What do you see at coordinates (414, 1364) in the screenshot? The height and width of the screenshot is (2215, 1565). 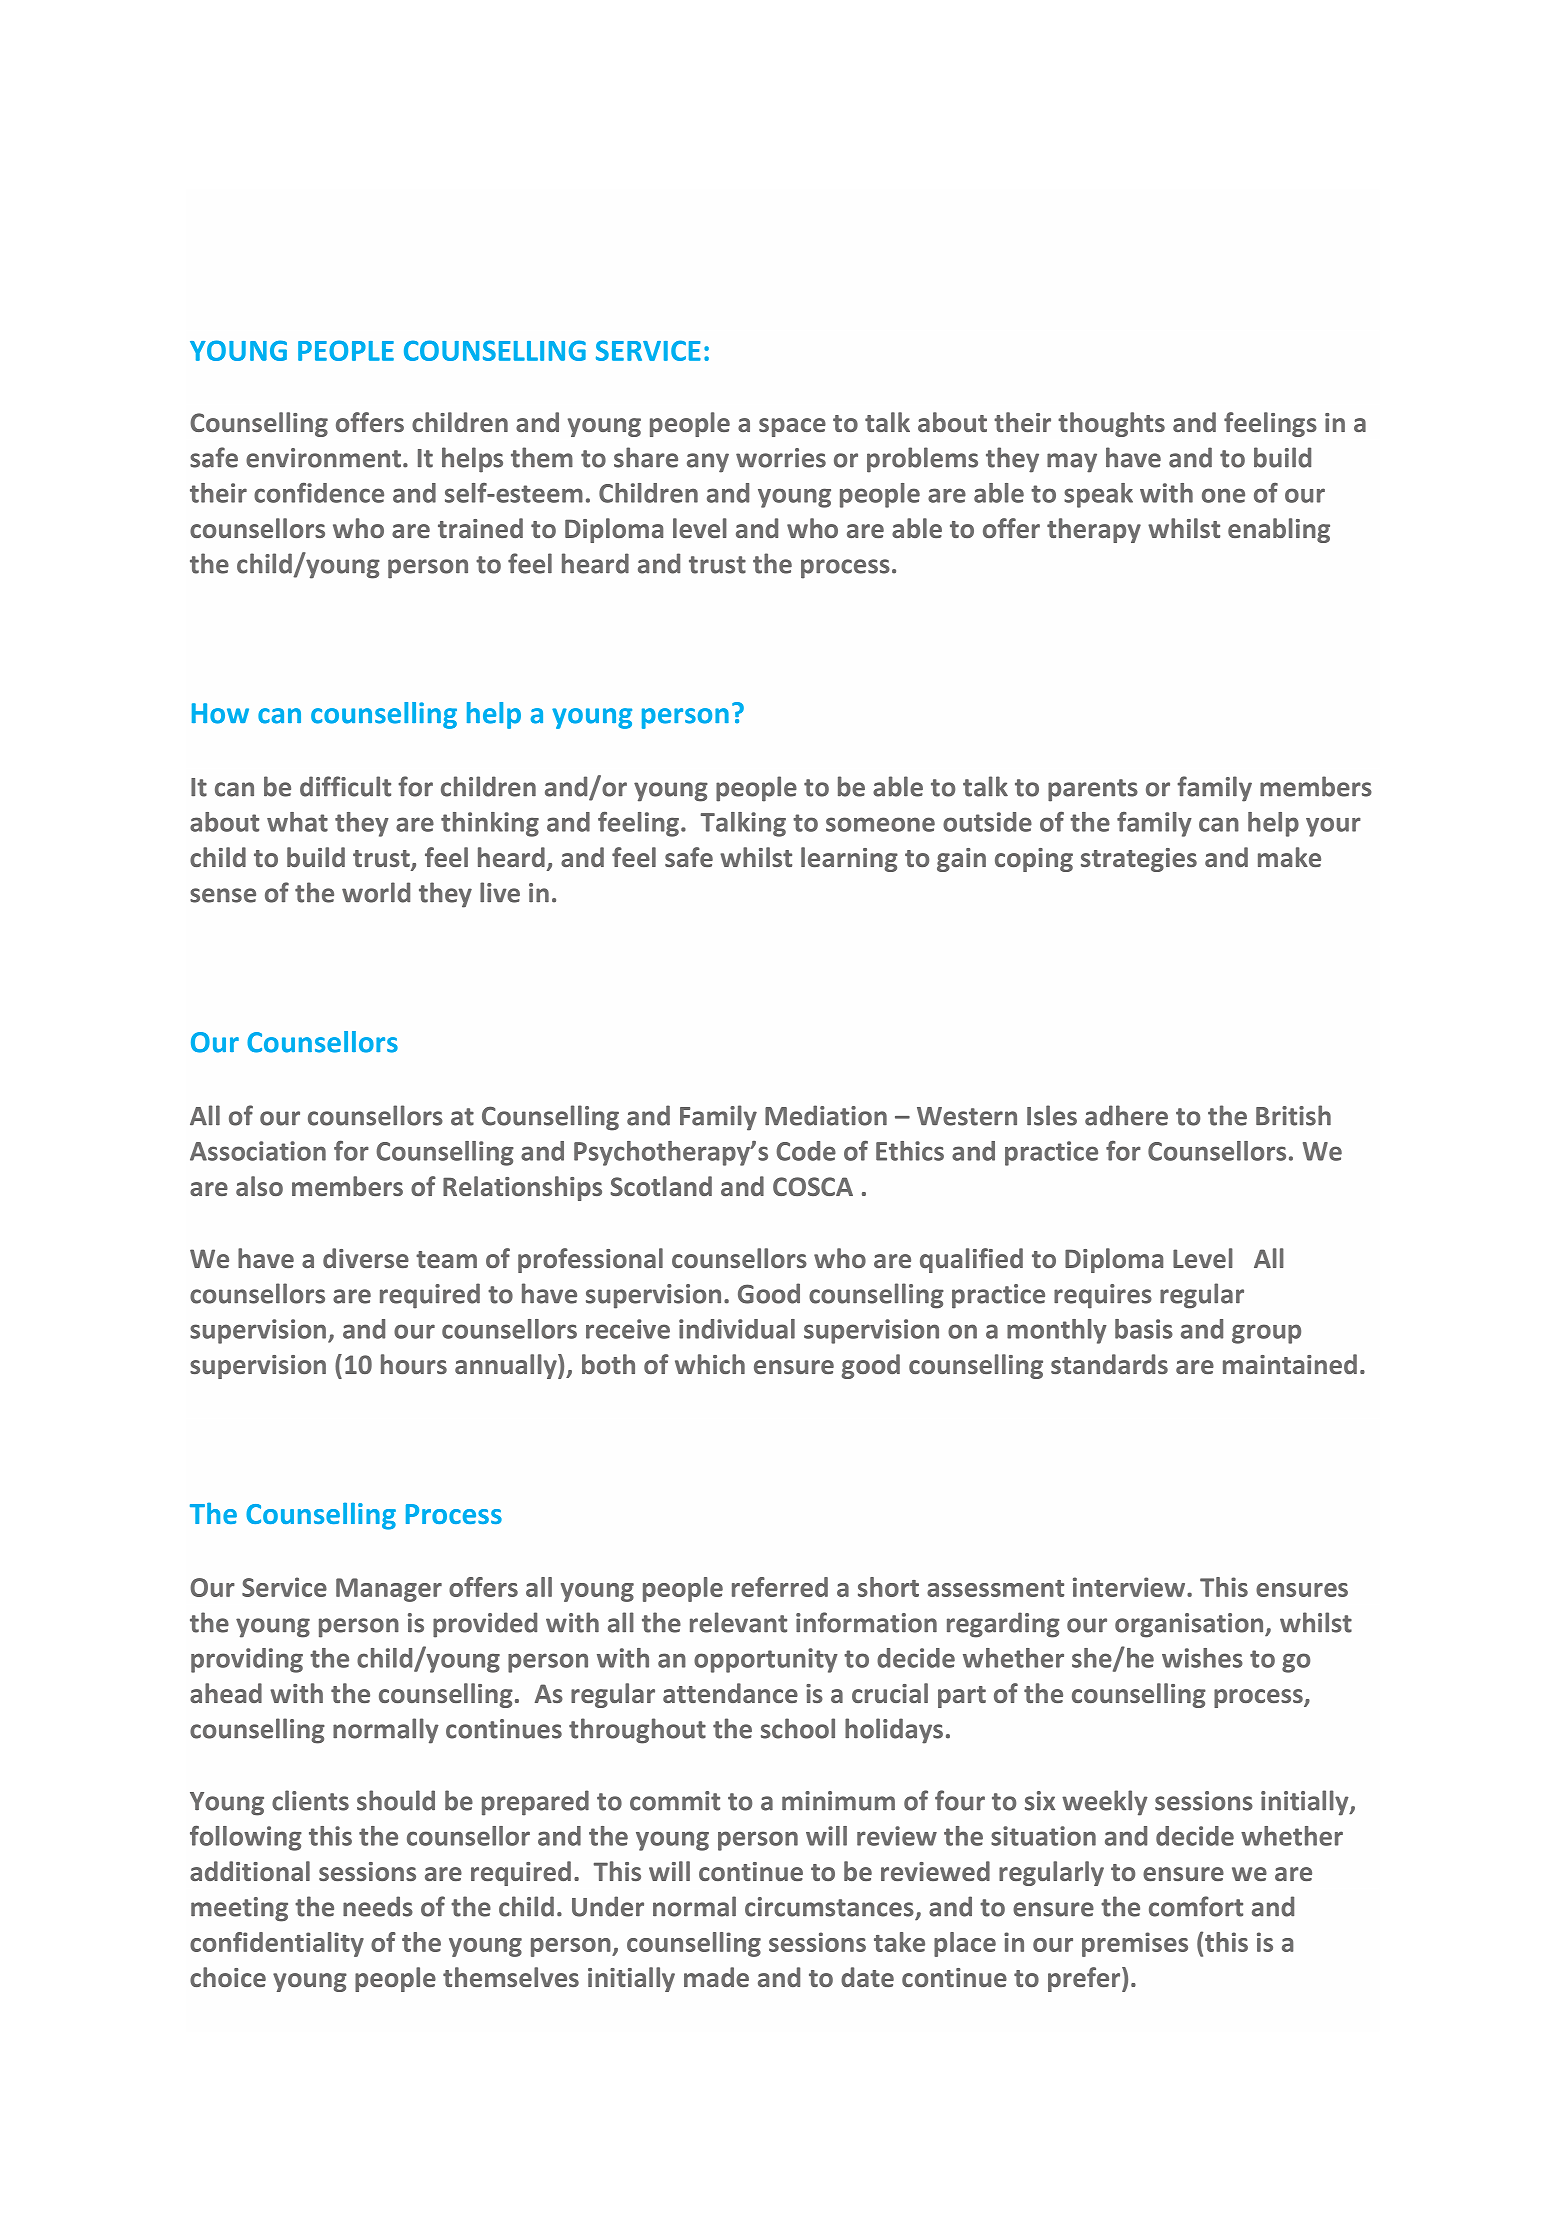 I see `hours` at bounding box center [414, 1364].
